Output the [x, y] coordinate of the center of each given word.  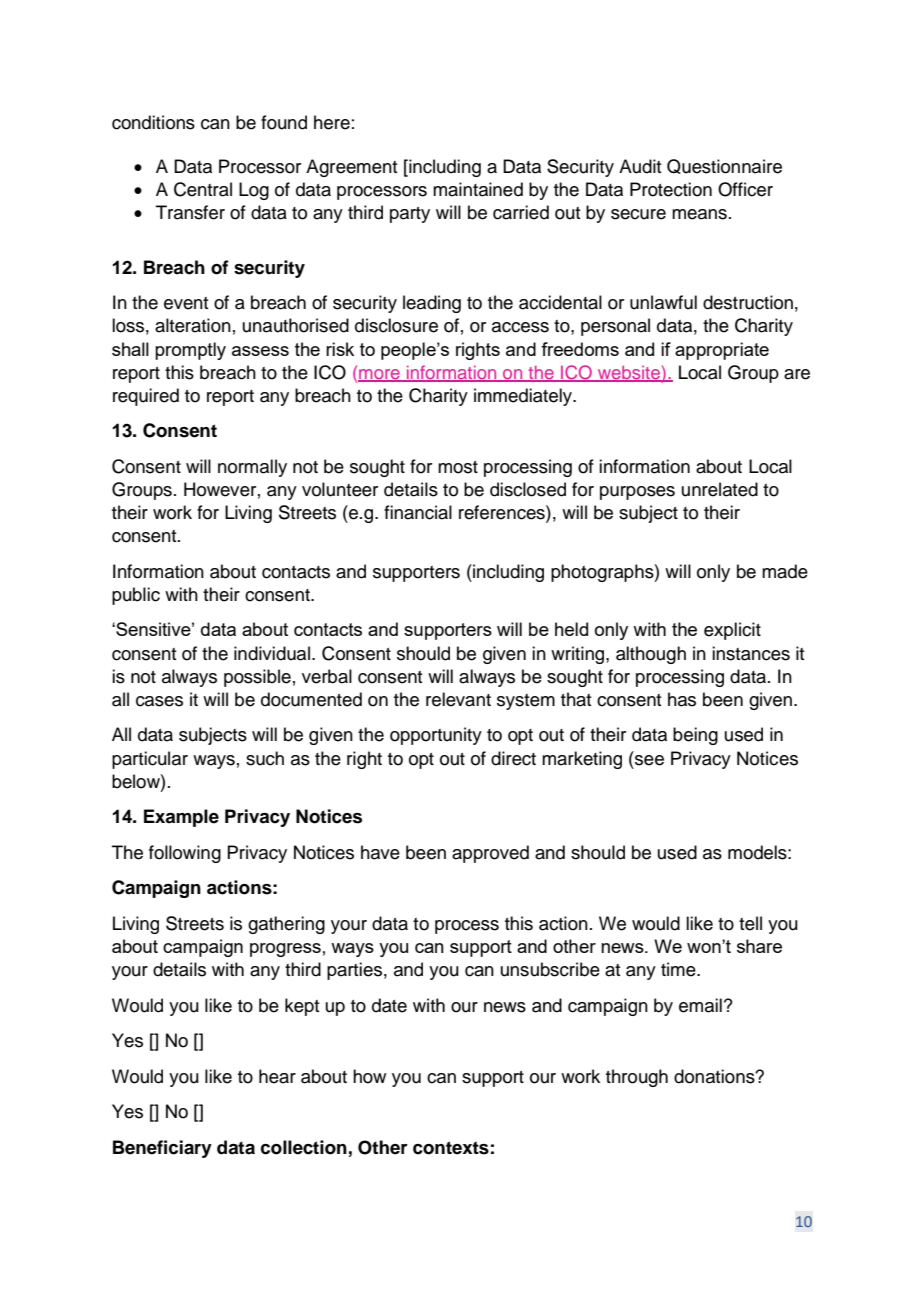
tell [750, 923]
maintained [478, 189]
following [185, 854]
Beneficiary [162, 1149]
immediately [524, 397]
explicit [732, 631]
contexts [451, 1148]
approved [490, 854]
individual [272, 653]
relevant [458, 699]
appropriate [722, 351]
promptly [190, 351]
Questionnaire [724, 166]
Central [203, 189]
